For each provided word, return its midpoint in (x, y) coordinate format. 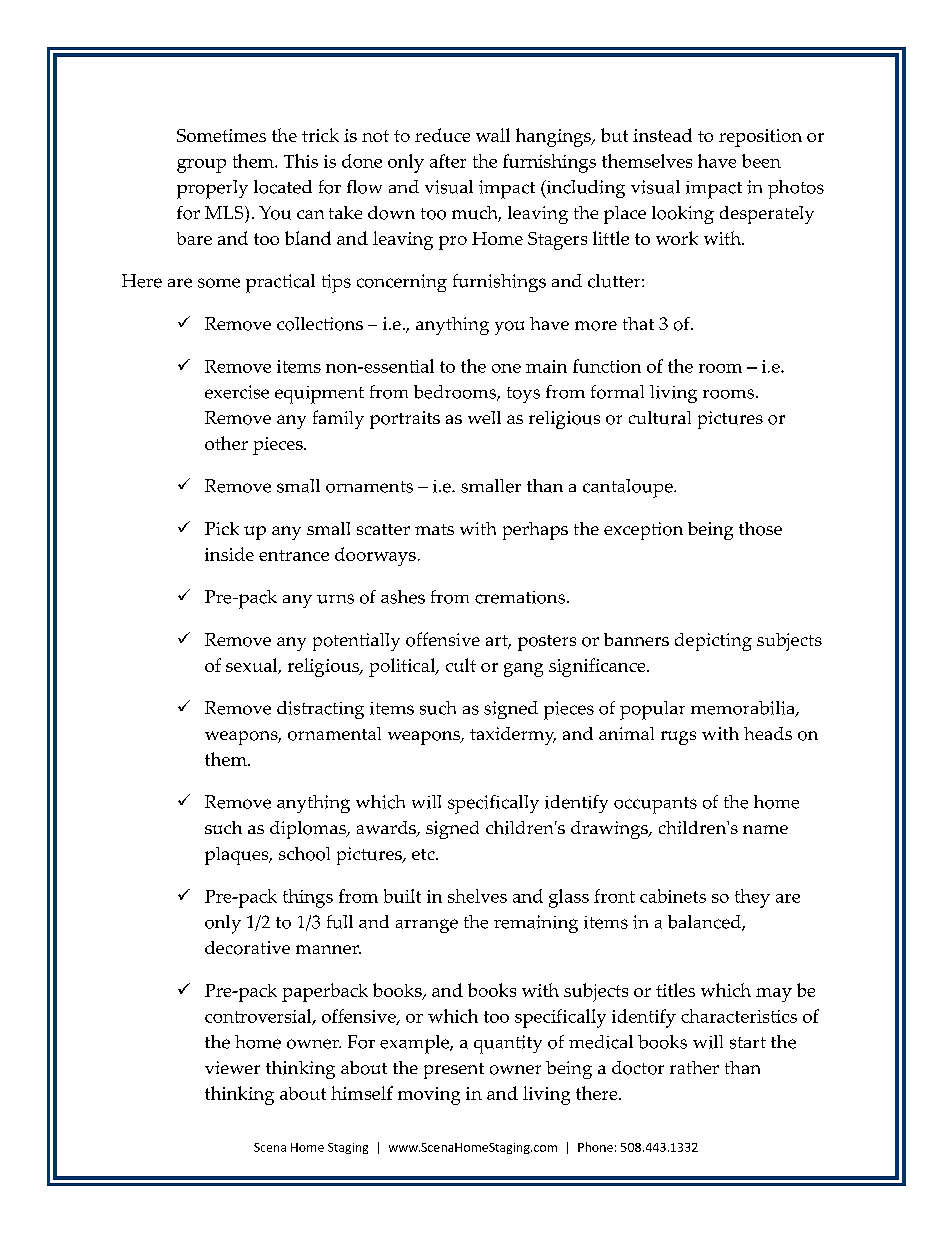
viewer (232, 1067)
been (761, 161)
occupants (655, 805)
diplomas (309, 830)
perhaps (535, 531)
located (283, 187)
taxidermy (513, 736)
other (226, 443)
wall (493, 135)
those (760, 529)
